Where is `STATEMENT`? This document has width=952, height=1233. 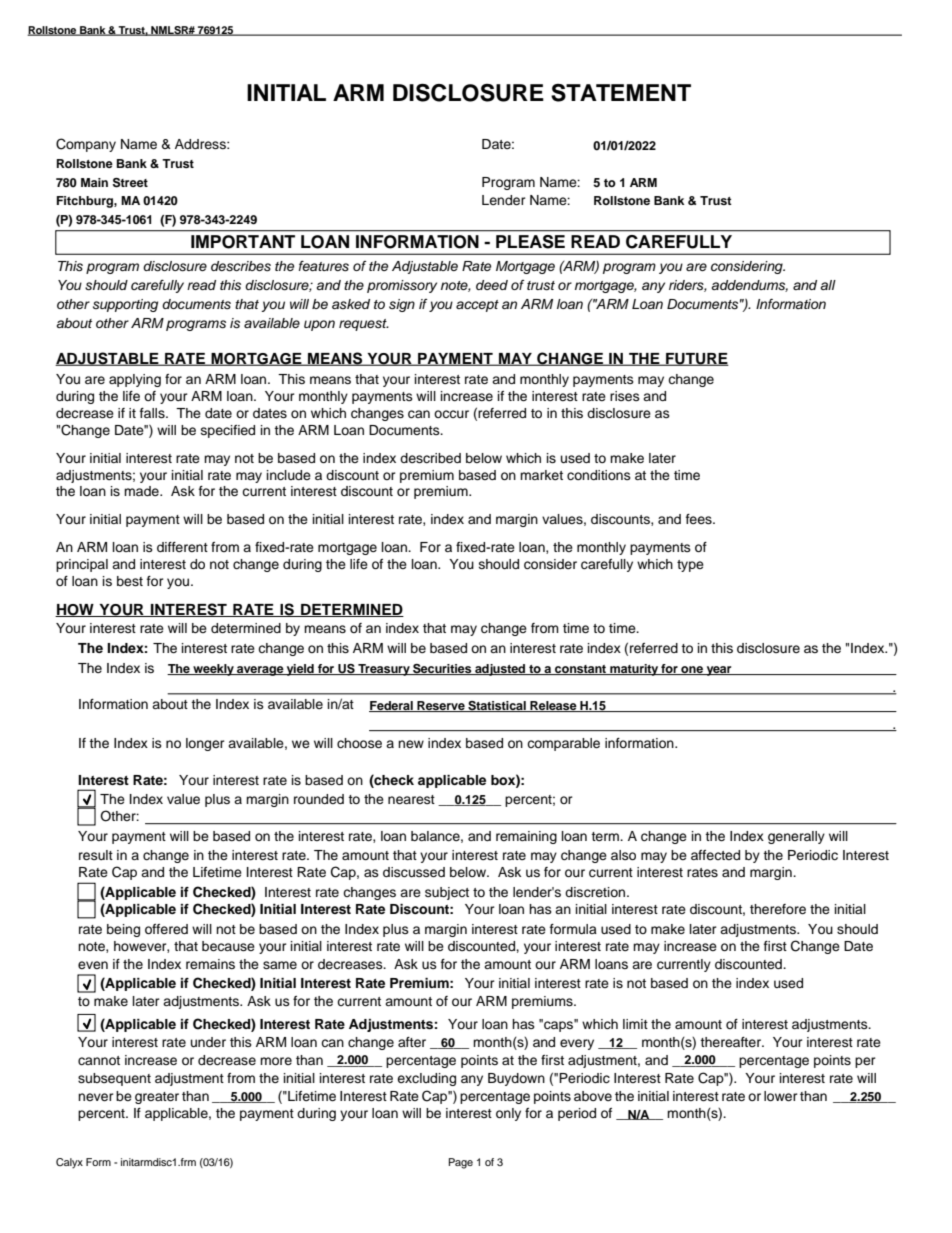
STATEMENT is located at coordinates (621, 93).
